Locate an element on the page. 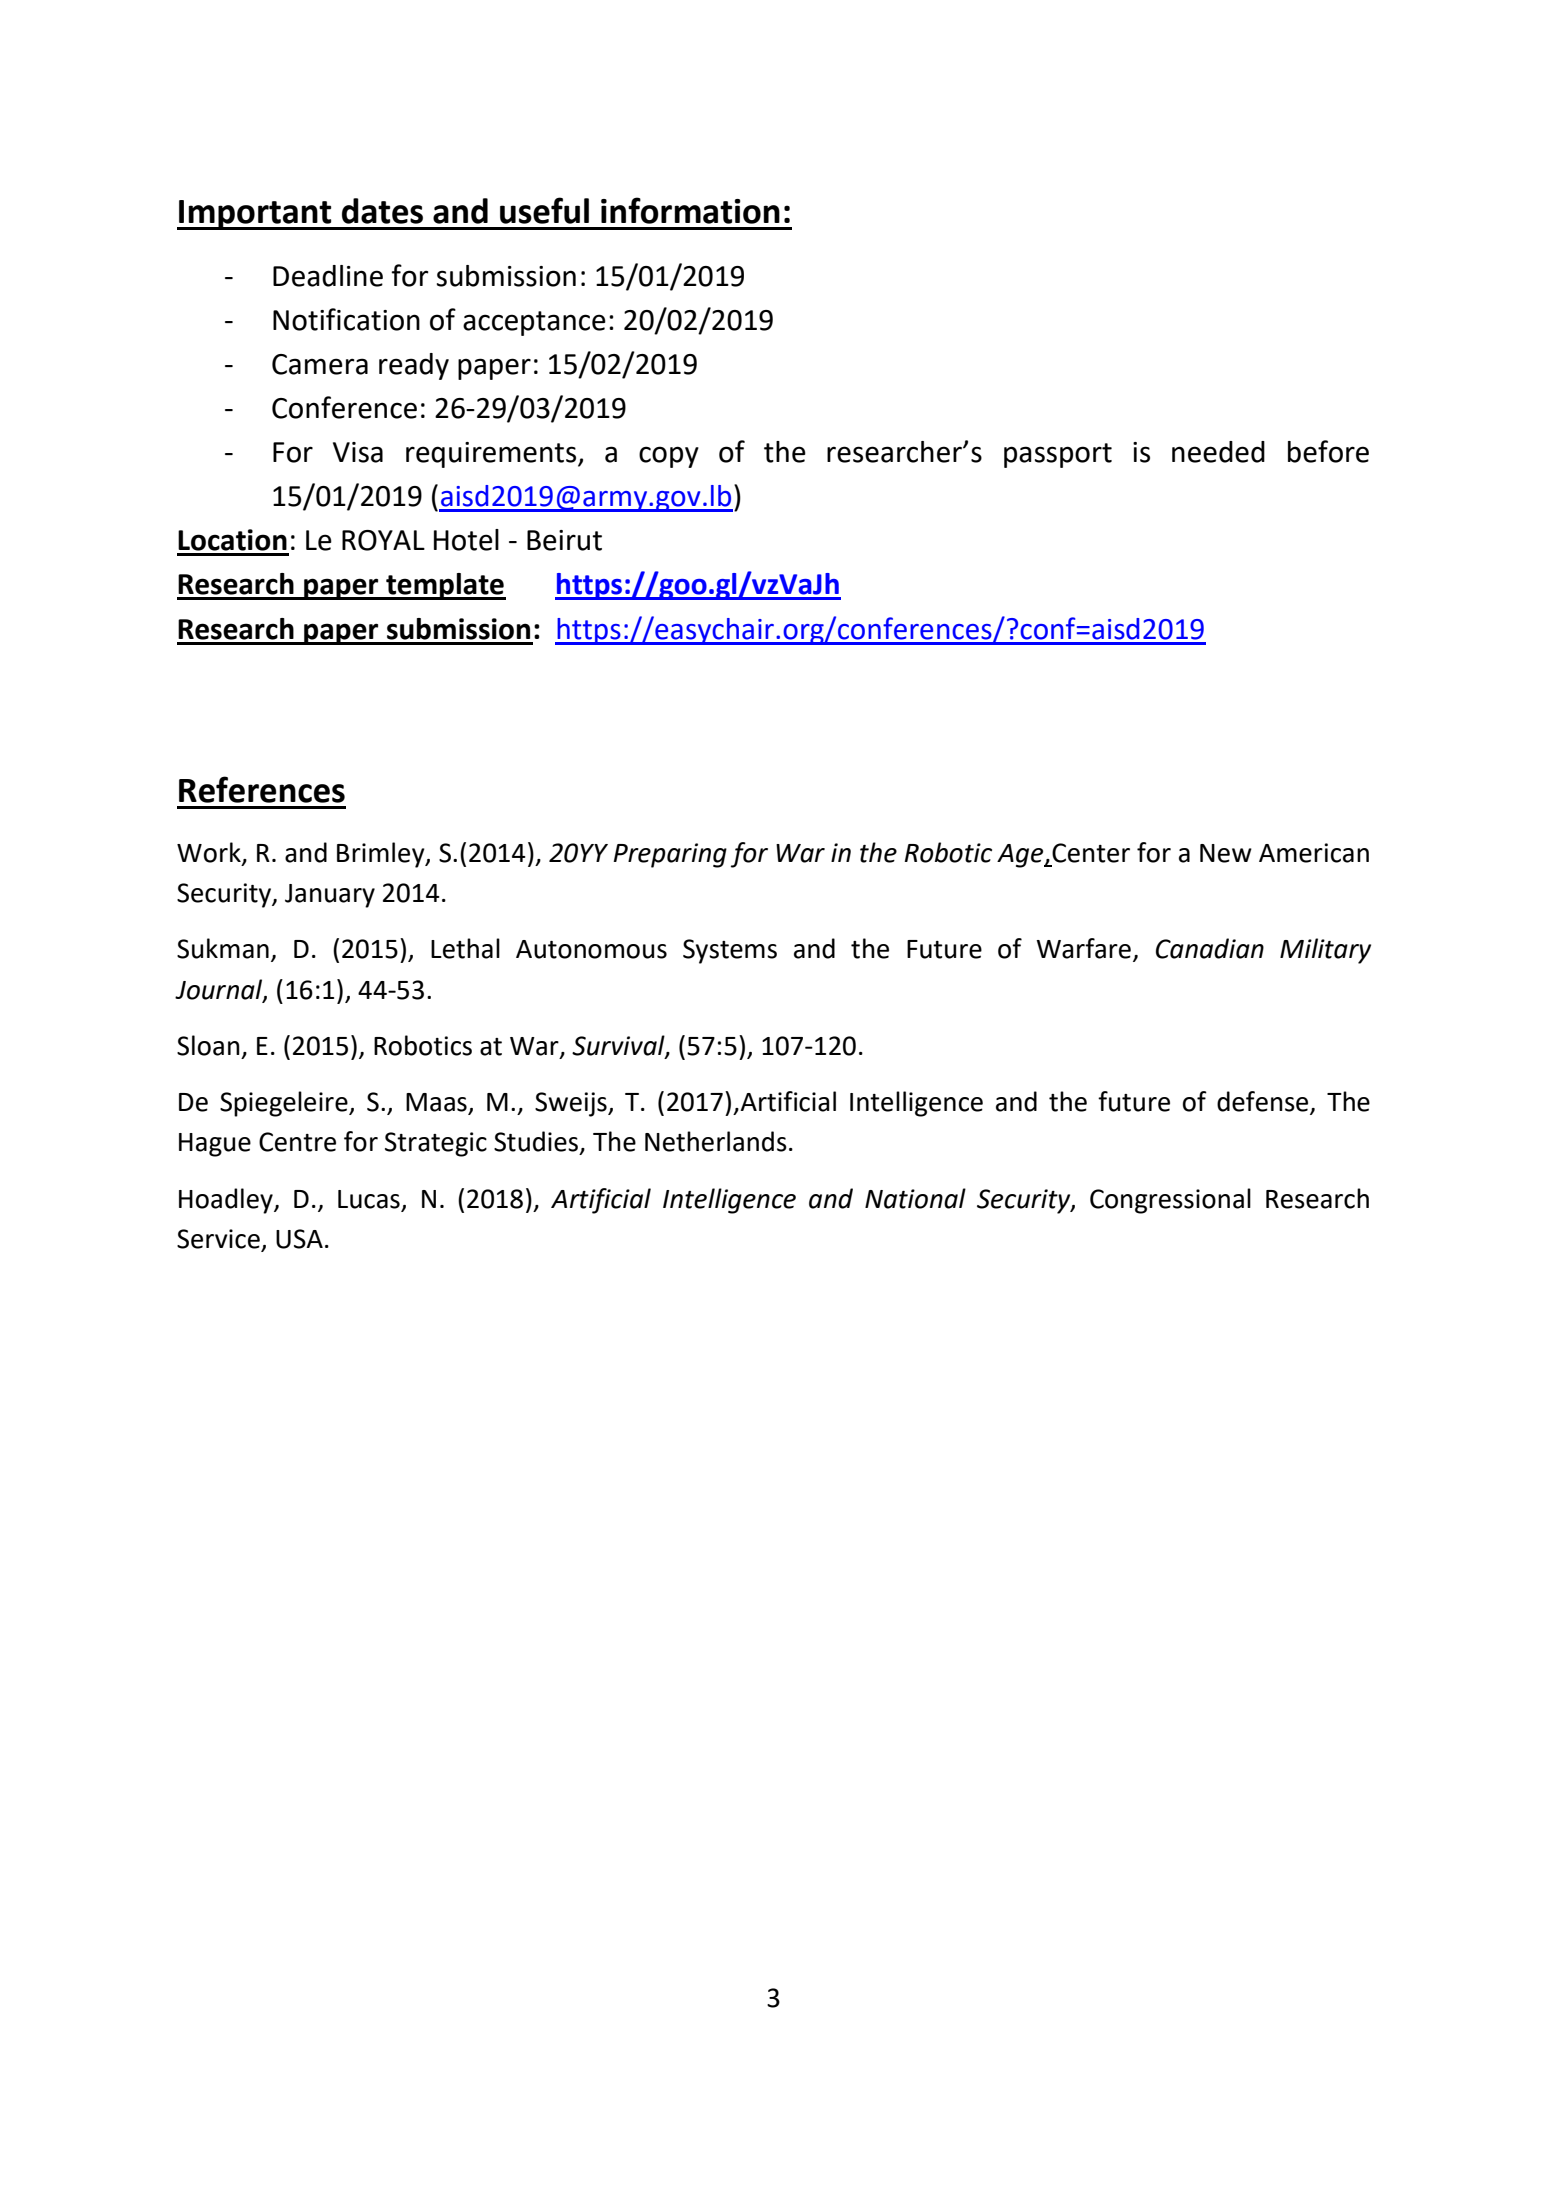  Lucas is located at coordinates (369, 1199).
